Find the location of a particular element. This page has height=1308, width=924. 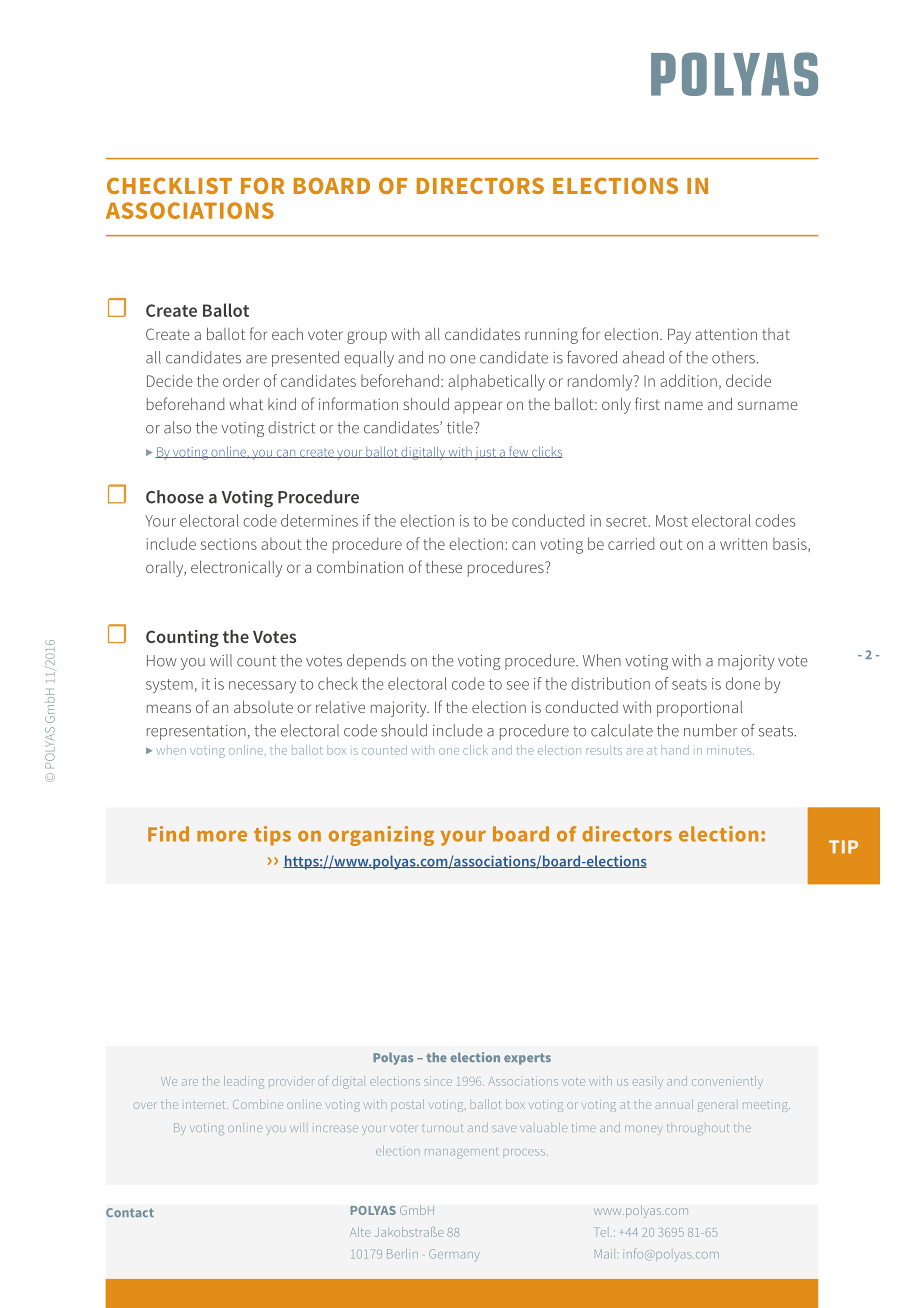

done is located at coordinates (743, 683).
